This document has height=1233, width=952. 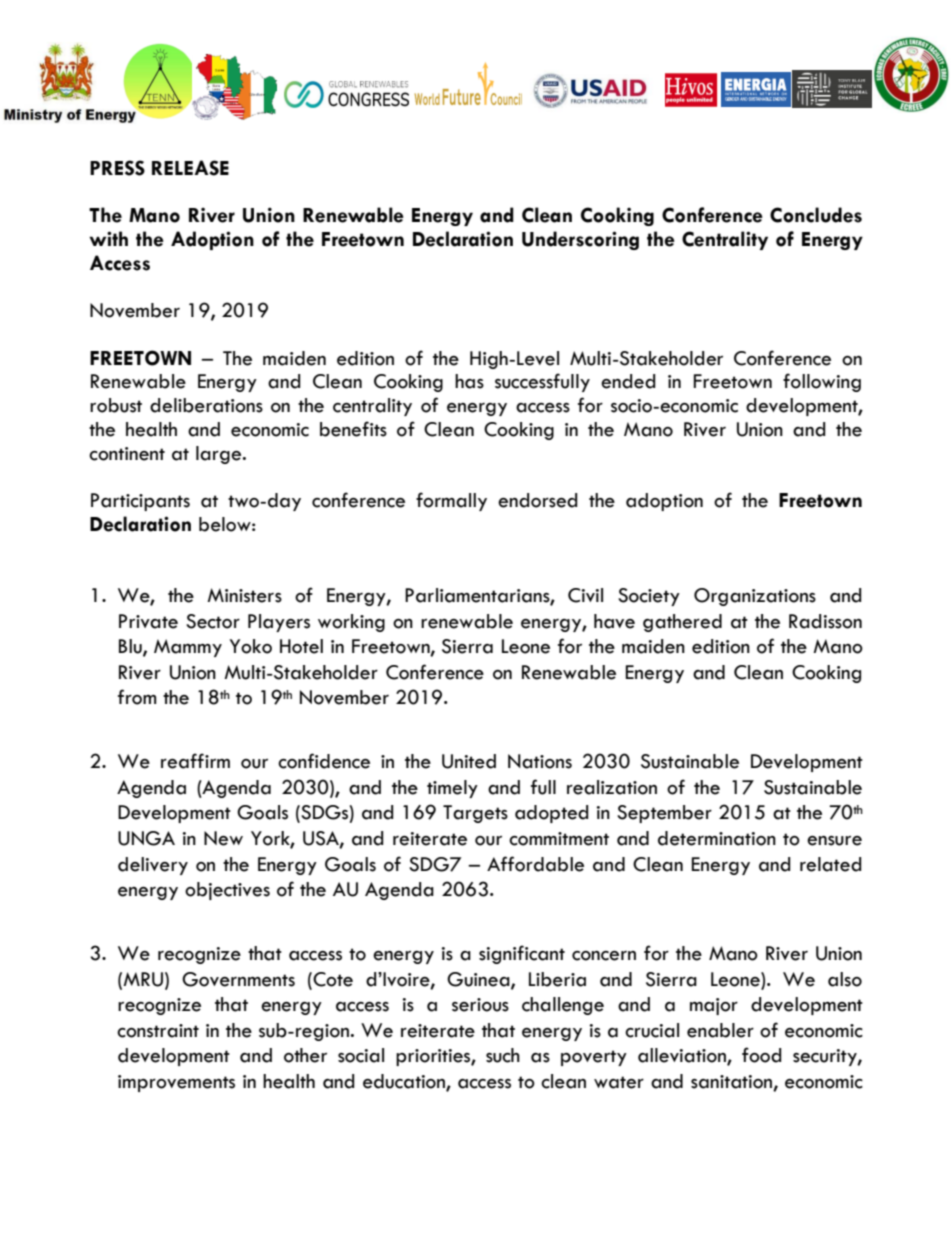 What do you see at coordinates (190, 168) in the document?
I see `RELEASE` at bounding box center [190, 168].
